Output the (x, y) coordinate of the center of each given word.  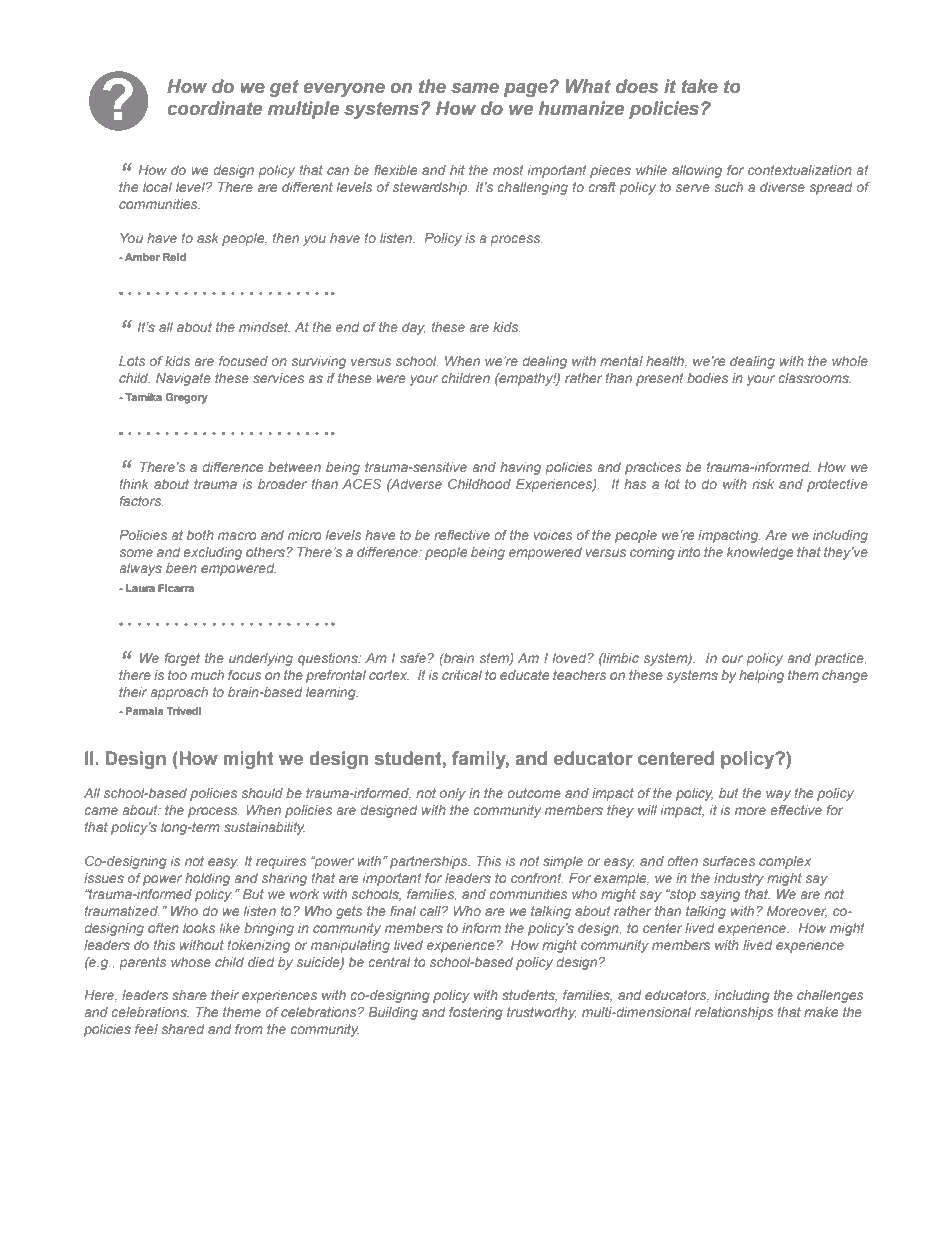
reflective (462, 535)
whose (191, 962)
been (181, 568)
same (475, 88)
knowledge (760, 553)
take (700, 86)
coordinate (215, 108)
